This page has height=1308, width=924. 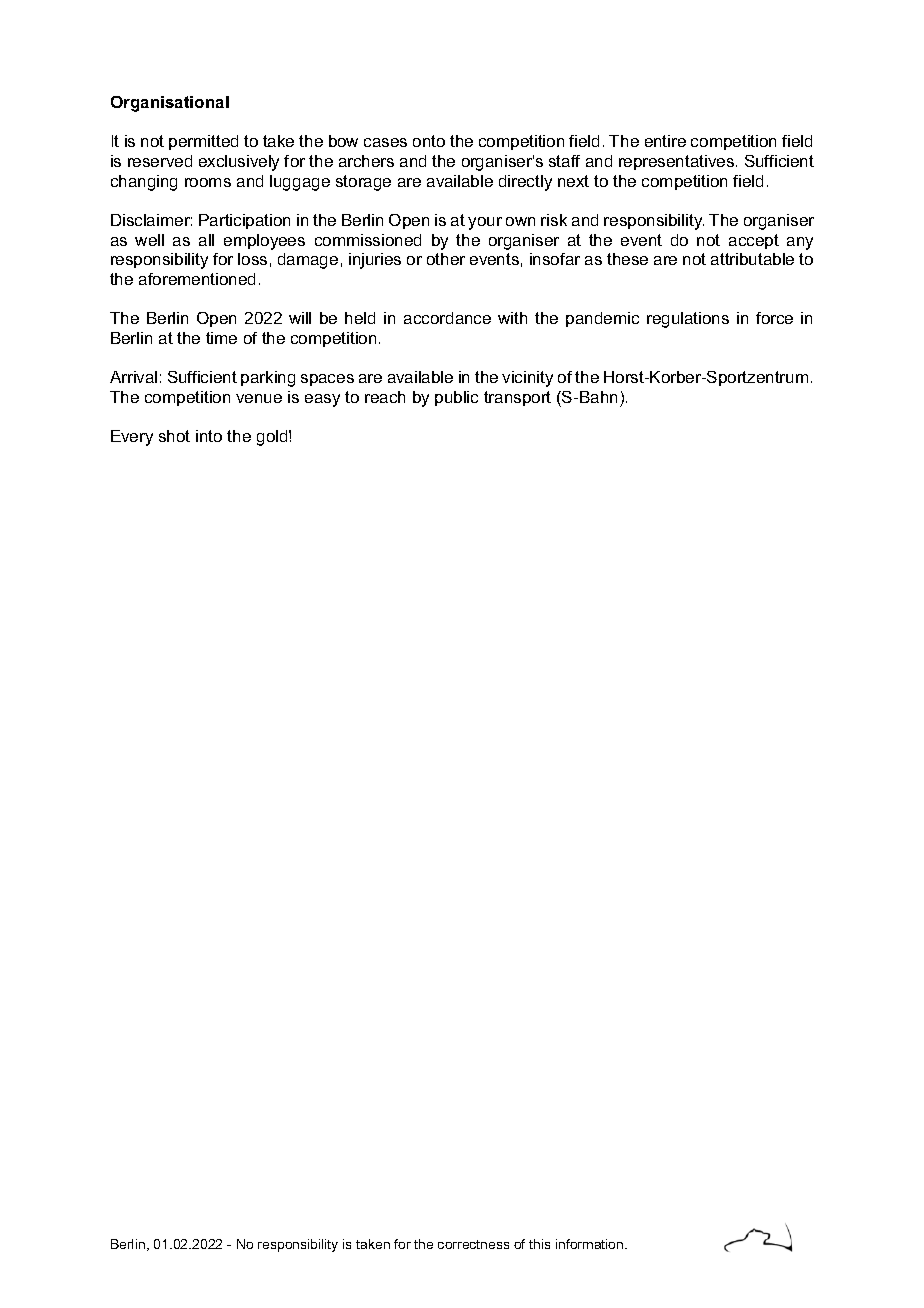 What do you see at coordinates (429, 141) in the page?
I see `onto` at bounding box center [429, 141].
